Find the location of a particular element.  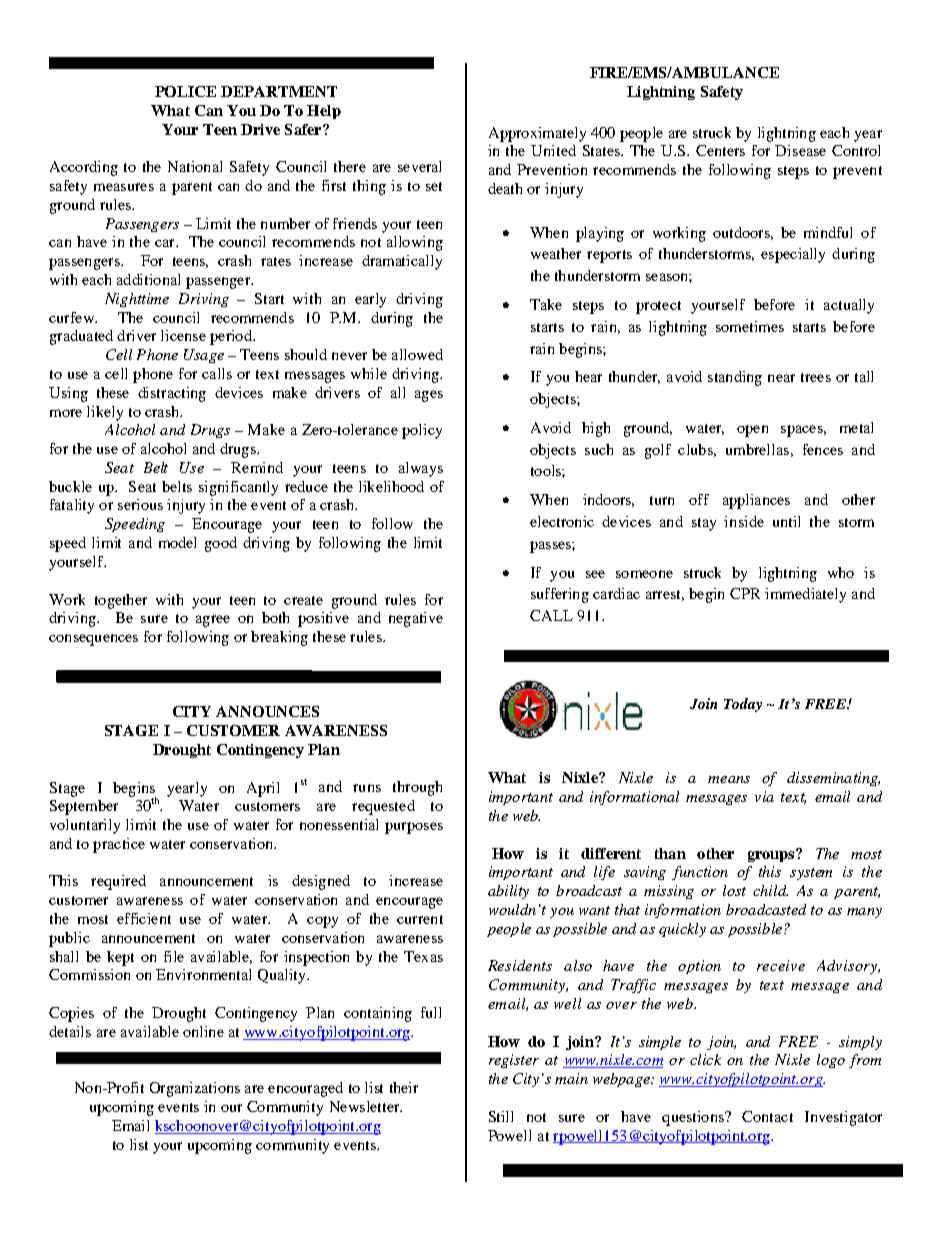

POLICE is located at coordinates (185, 91).
